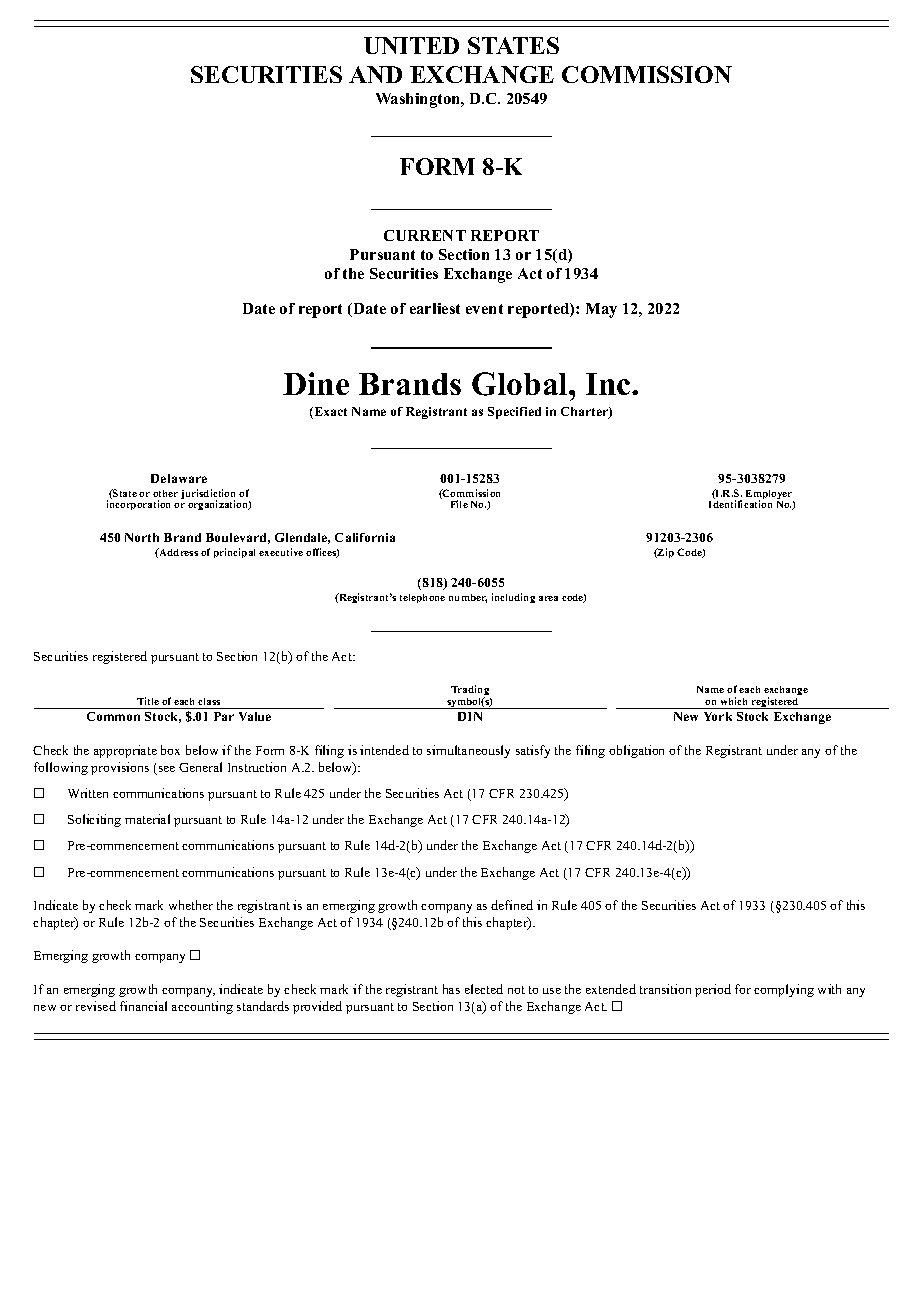 The height and width of the page is (1308, 924). I want to click on has, so click(451, 989).
